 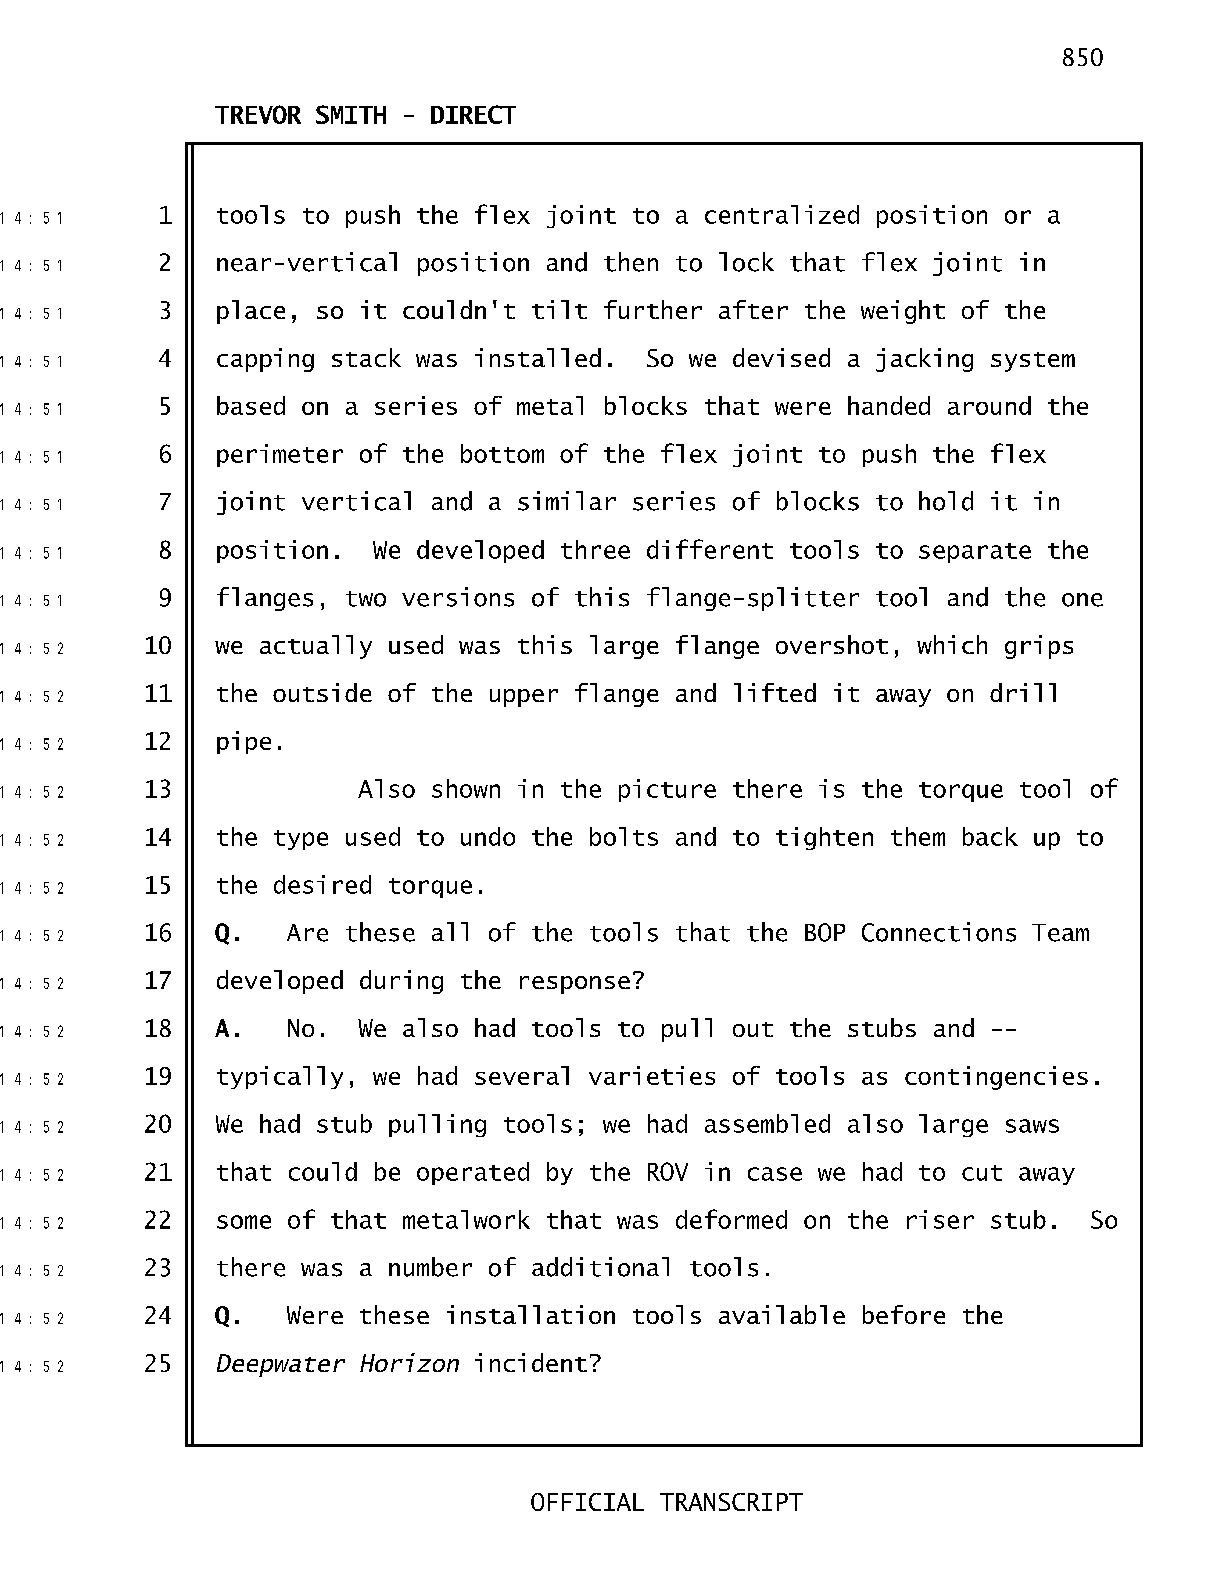 What do you see at coordinates (903, 312) in the document?
I see `weight` at bounding box center [903, 312].
